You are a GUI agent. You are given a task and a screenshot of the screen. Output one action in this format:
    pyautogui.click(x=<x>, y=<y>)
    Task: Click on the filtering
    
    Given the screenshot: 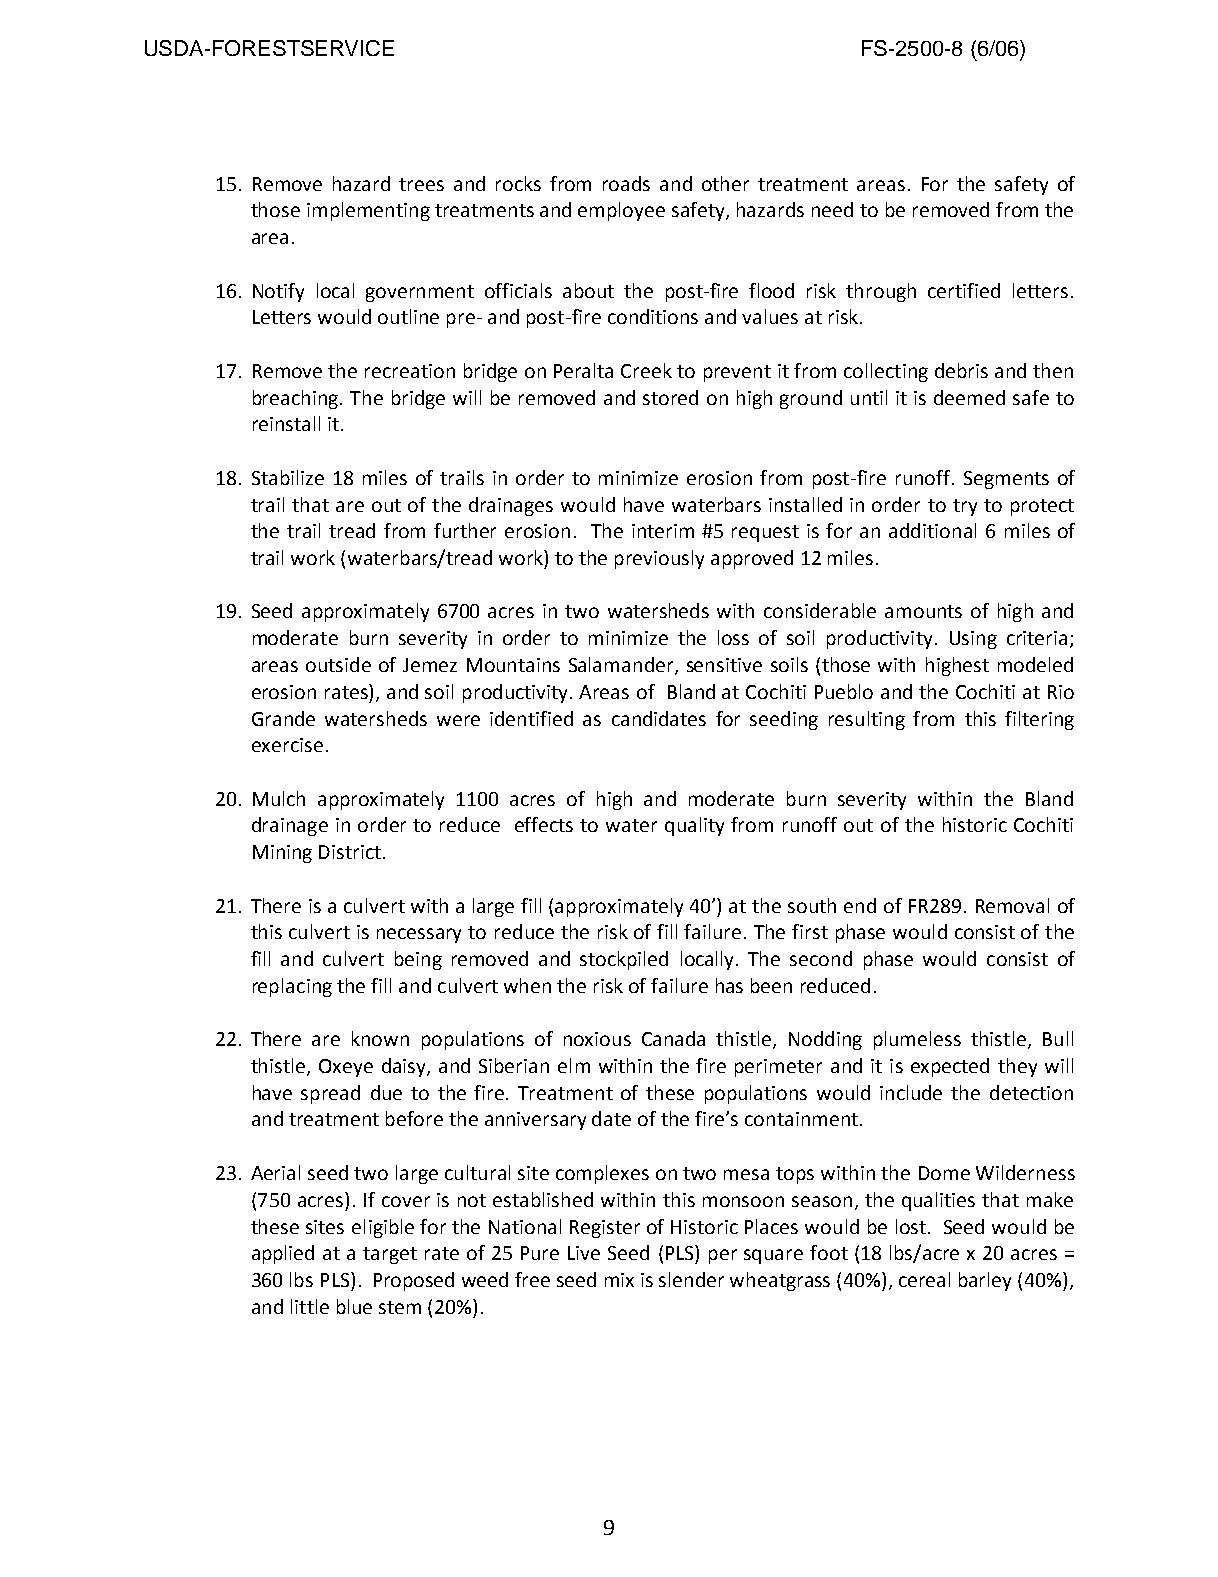 What is the action you would take?
    pyautogui.click(x=1039, y=720)
